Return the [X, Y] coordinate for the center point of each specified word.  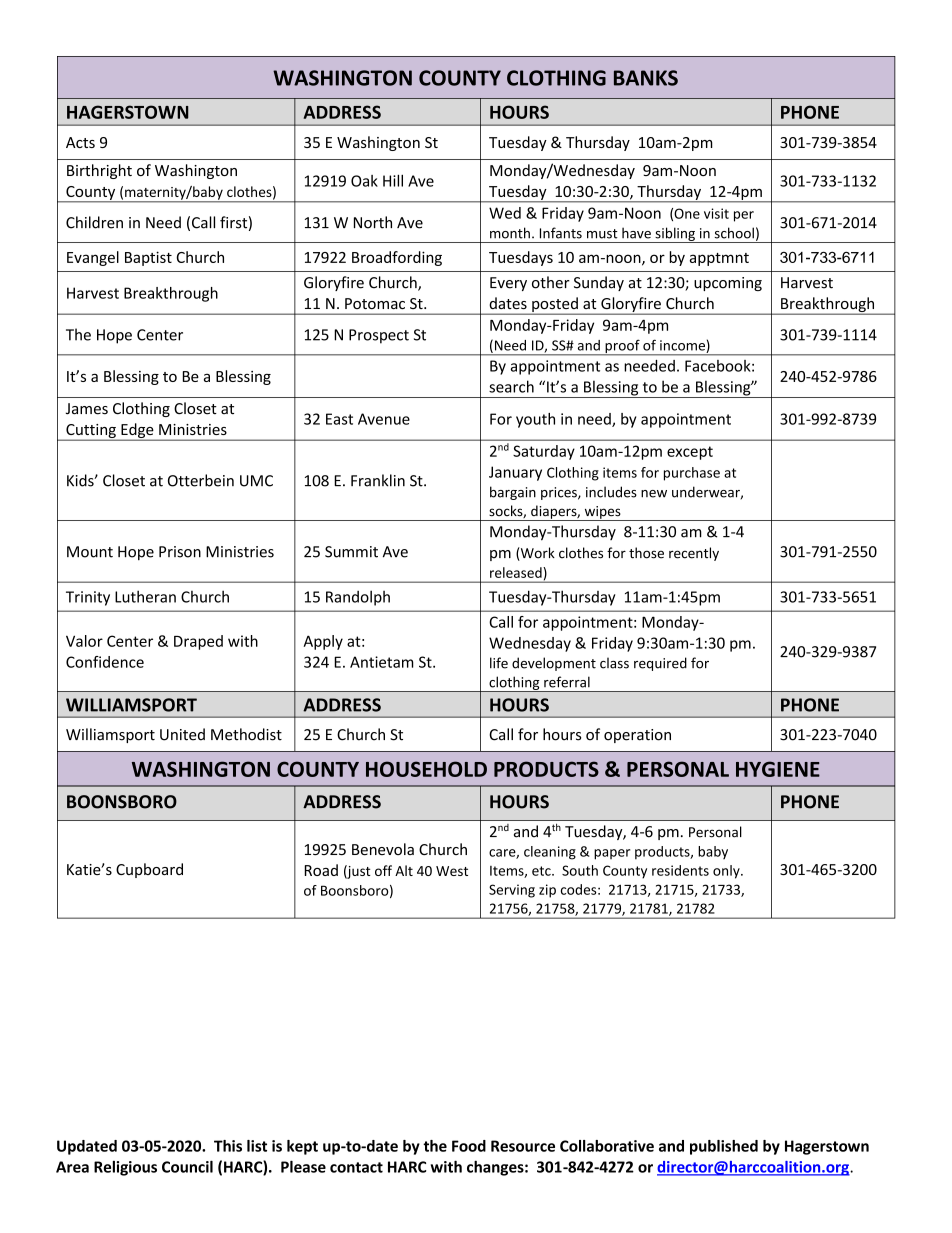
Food [469, 1146]
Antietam [382, 662]
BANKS [646, 78]
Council [187, 1166]
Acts [80, 142]
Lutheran [145, 596]
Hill [393, 180]
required [660, 664]
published [724, 1147]
